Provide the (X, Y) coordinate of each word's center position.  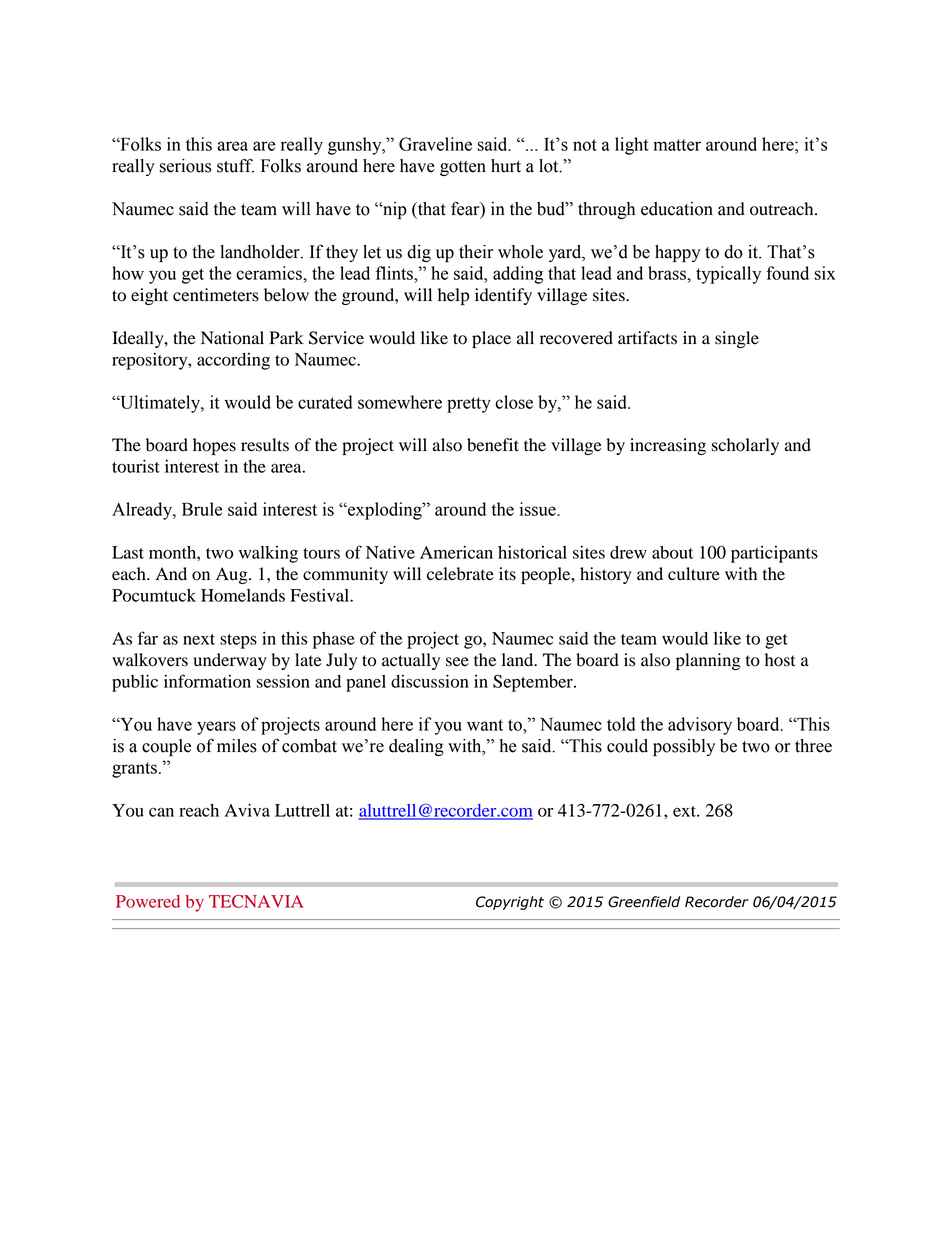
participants (774, 554)
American (456, 552)
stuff (235, 165)
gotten (463, 168)
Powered (148, 901)
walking (268, 554)
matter (677, 145)
